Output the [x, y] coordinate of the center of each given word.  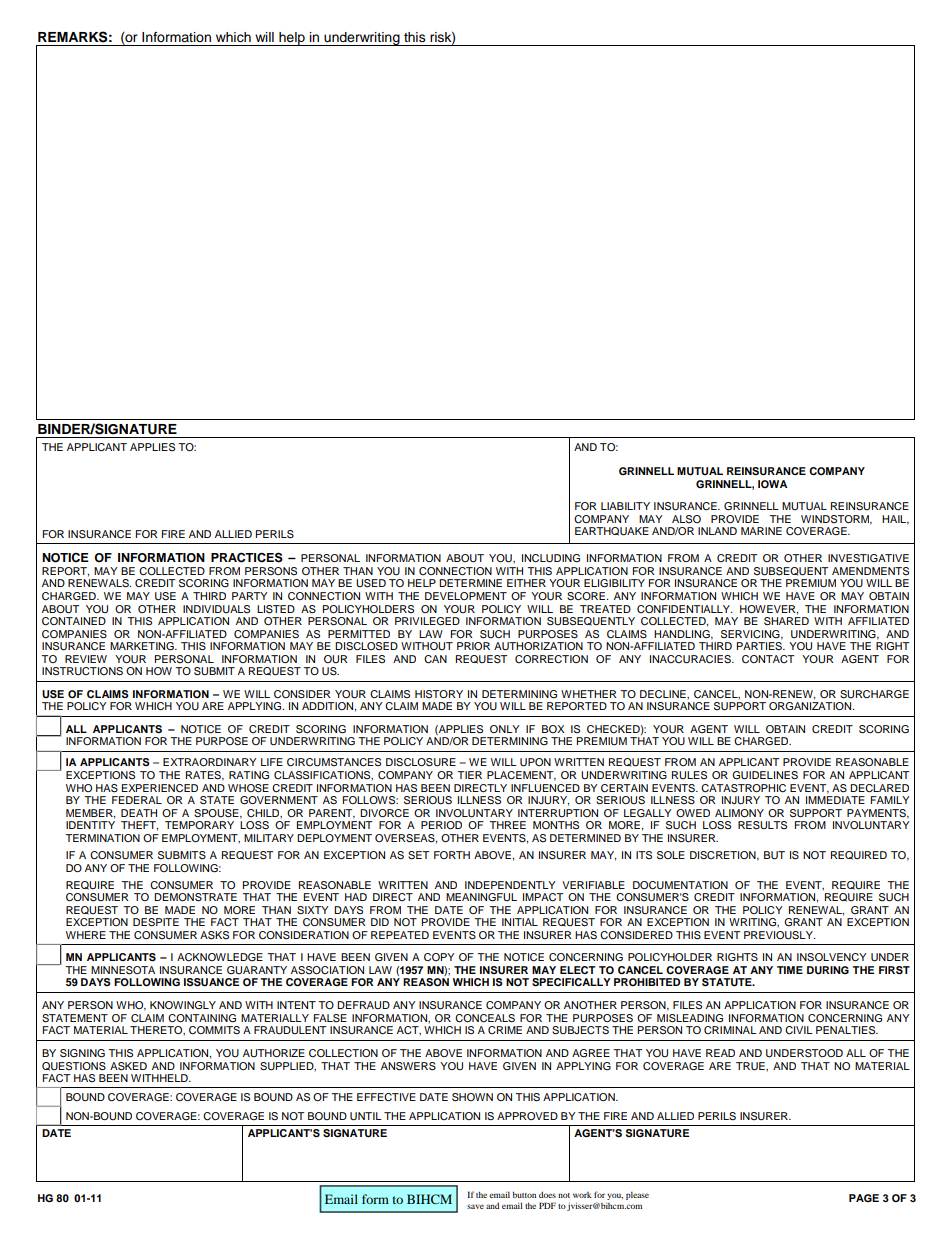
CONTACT [768, 659]
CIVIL [799, 1030]
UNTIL [366, 1116]
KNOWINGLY [183, 1005]
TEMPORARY [199, 825]
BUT [774, 855]
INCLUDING [551, 558]
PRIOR [473, 646]
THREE [507, 825]
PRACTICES [247, 557]
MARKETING [143, 646]
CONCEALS [485, 1018]
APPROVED [527, 1116]
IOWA [773, 484]
